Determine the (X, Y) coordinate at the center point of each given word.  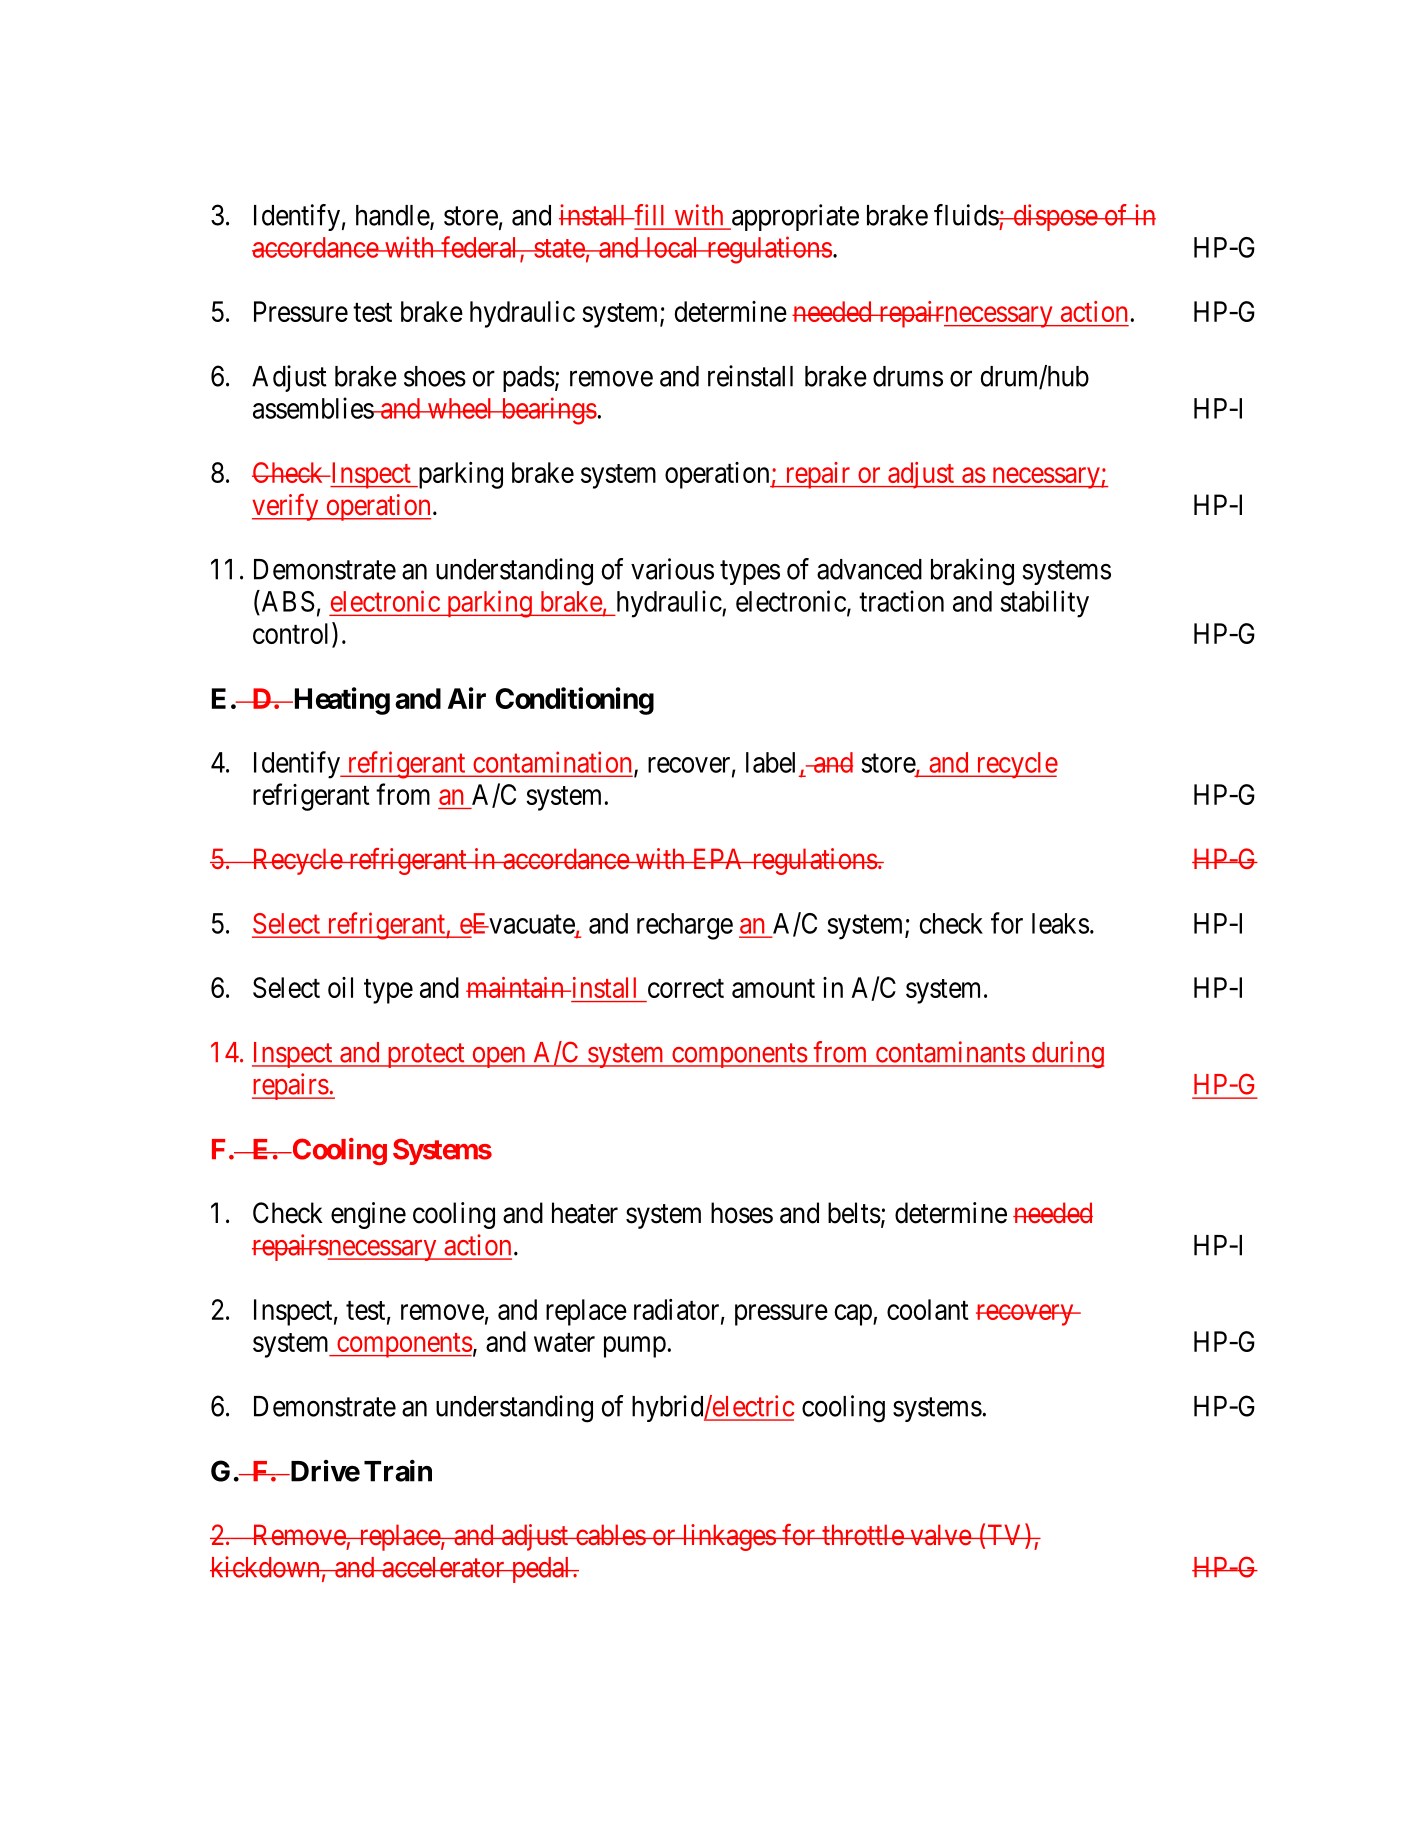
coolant (928, 1309)
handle (393, 216)
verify (286, 507)
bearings (548, 411)
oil (340, 987)
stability (1045, 604)
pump (635, 1347)
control (293, 633)
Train (398, 1471)
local (673, 247)
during (1066, 1054)
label (770, 762)
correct (686, 988)
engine (368, 1215)
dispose (1055, 217)
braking (972, 572)
